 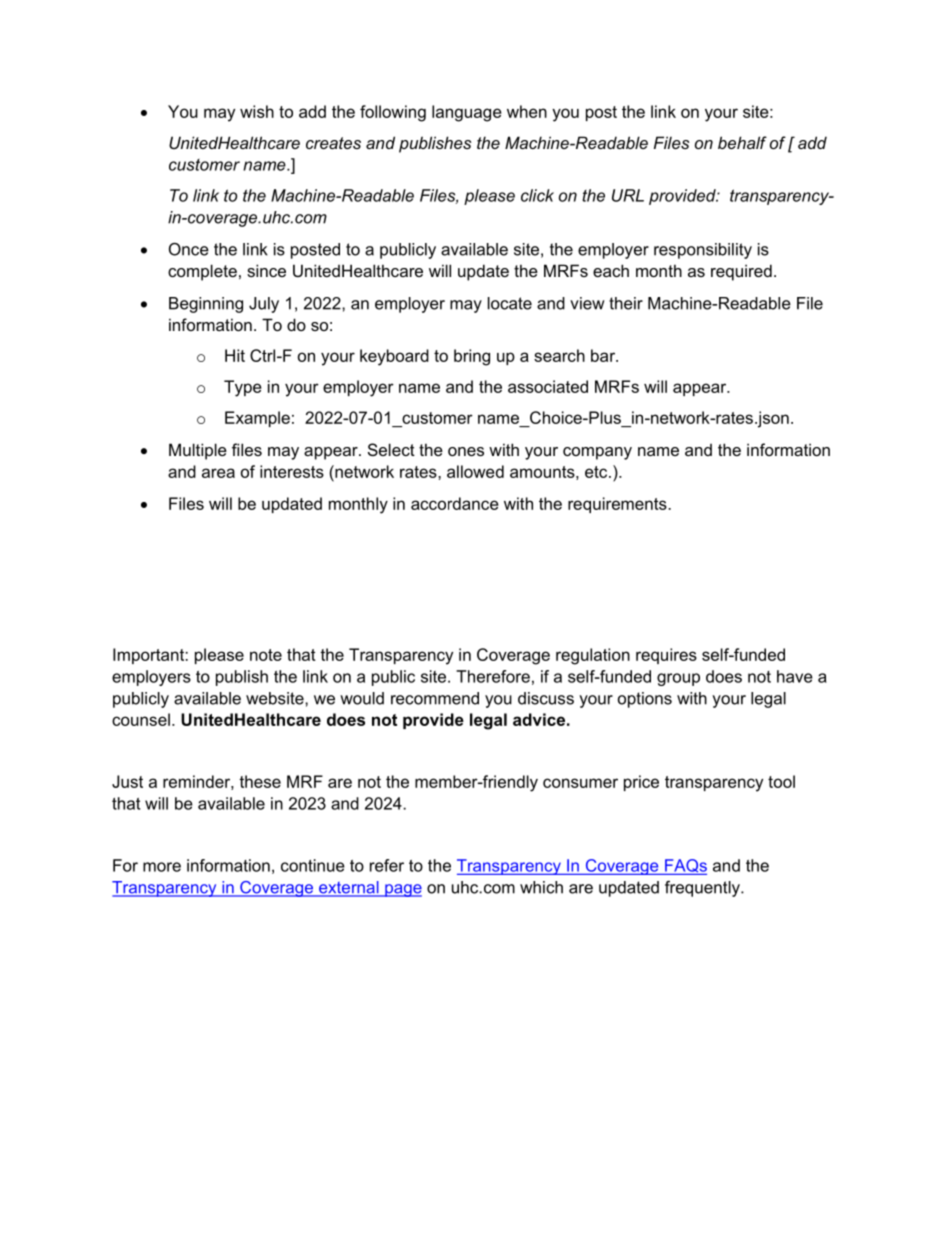 What do you see at coordinates (402, 890) in the screenshot?
I see `page` at bounding box center [402, 890].
